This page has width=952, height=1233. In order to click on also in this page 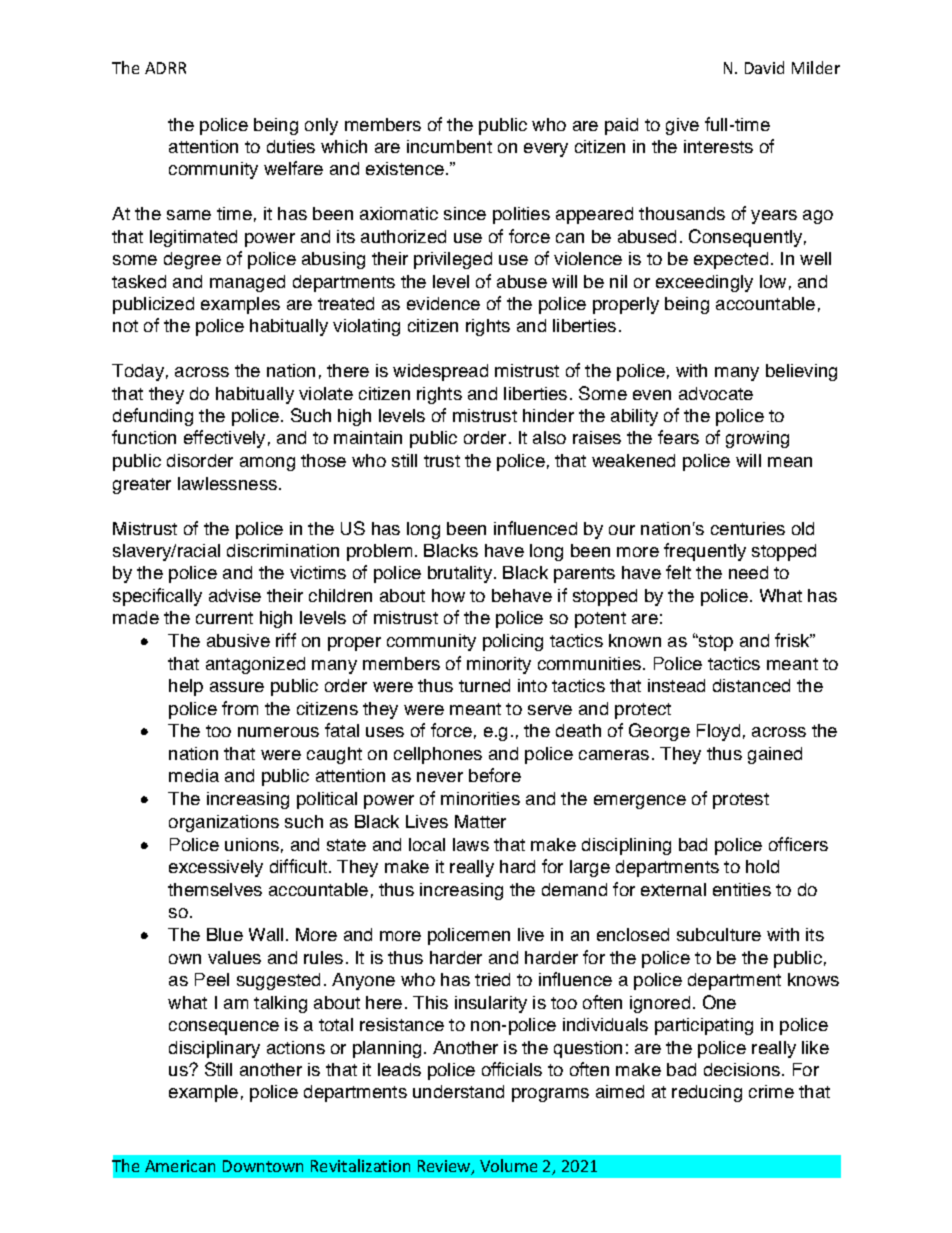, I will do `click(549, 437)`.
